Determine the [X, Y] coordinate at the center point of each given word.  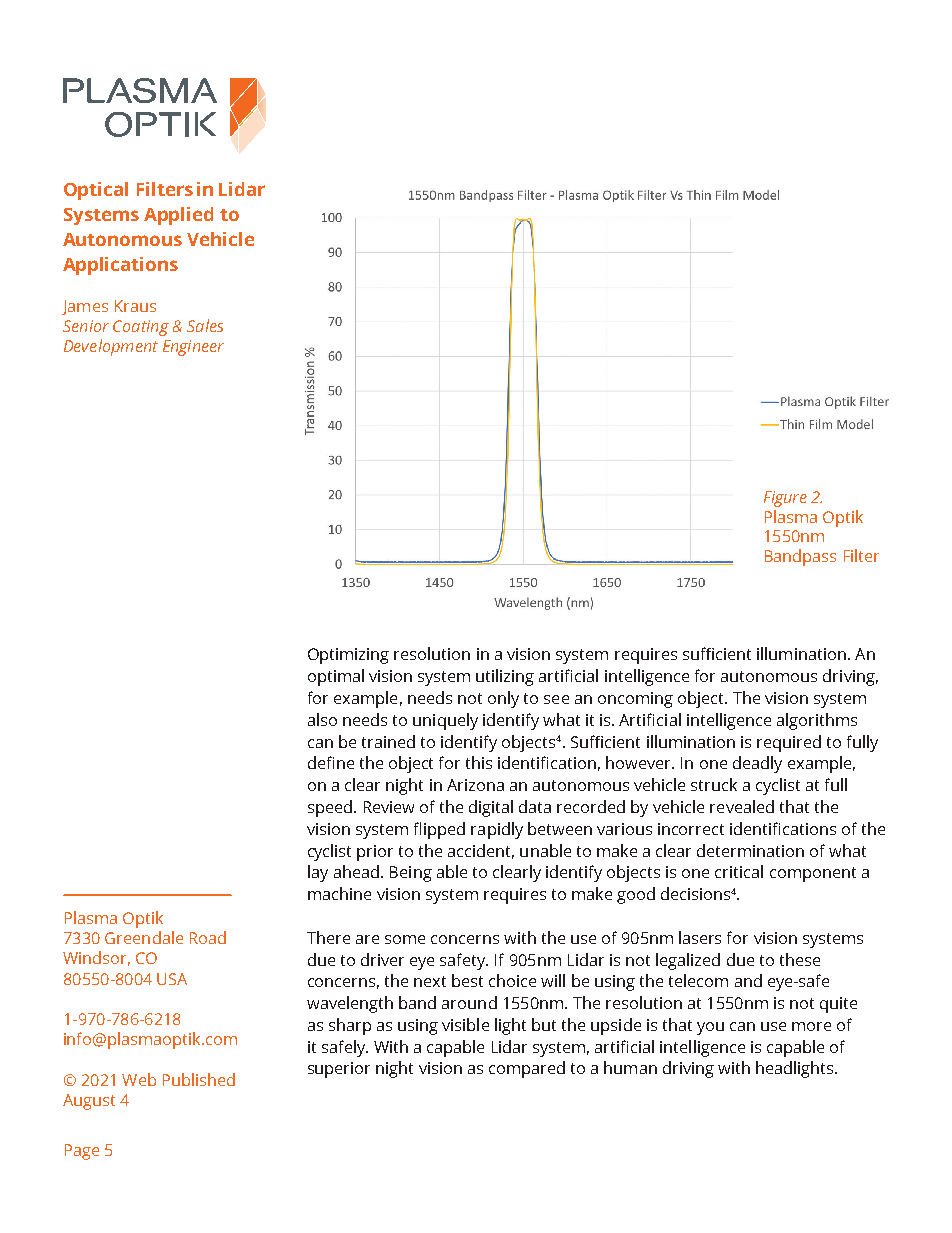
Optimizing [348, 656]
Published [199, 1079]
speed [330, 808]
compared [527, 1069]
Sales [205, 325]
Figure [785, 499]
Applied [178, 216]
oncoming [635, 700]
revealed [742, 806]
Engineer [193, 348]
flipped [439, 830]
